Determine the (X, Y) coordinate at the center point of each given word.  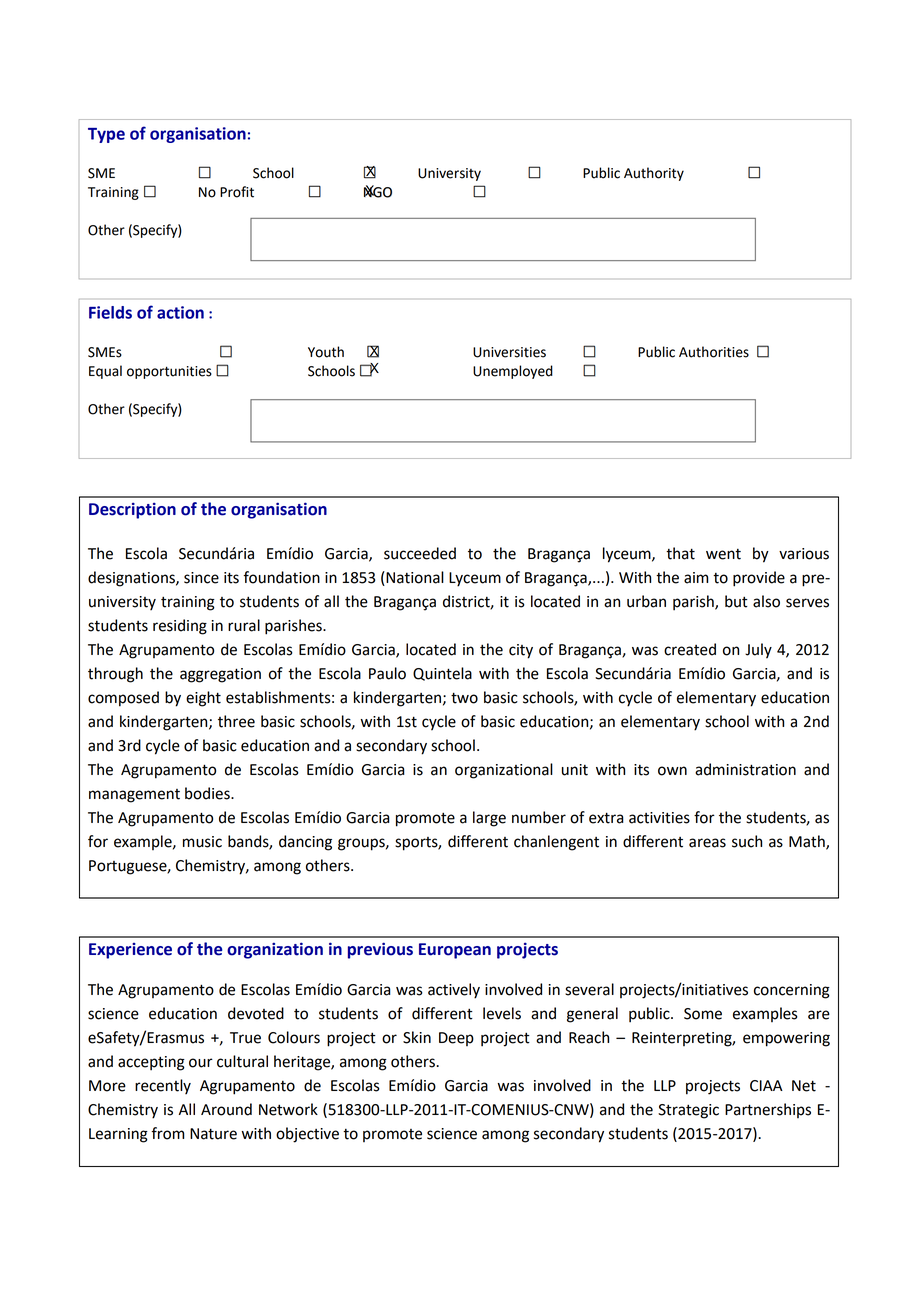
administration (745, 769)
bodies (208, 793)
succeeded (420, 553)
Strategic (688, 1111)
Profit (237, 192)
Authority (654, 174)
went (723, 554)
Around (226, 1109)
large (489, 819)
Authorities (714, 352)
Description (132, 510)
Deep (456, 1039)
